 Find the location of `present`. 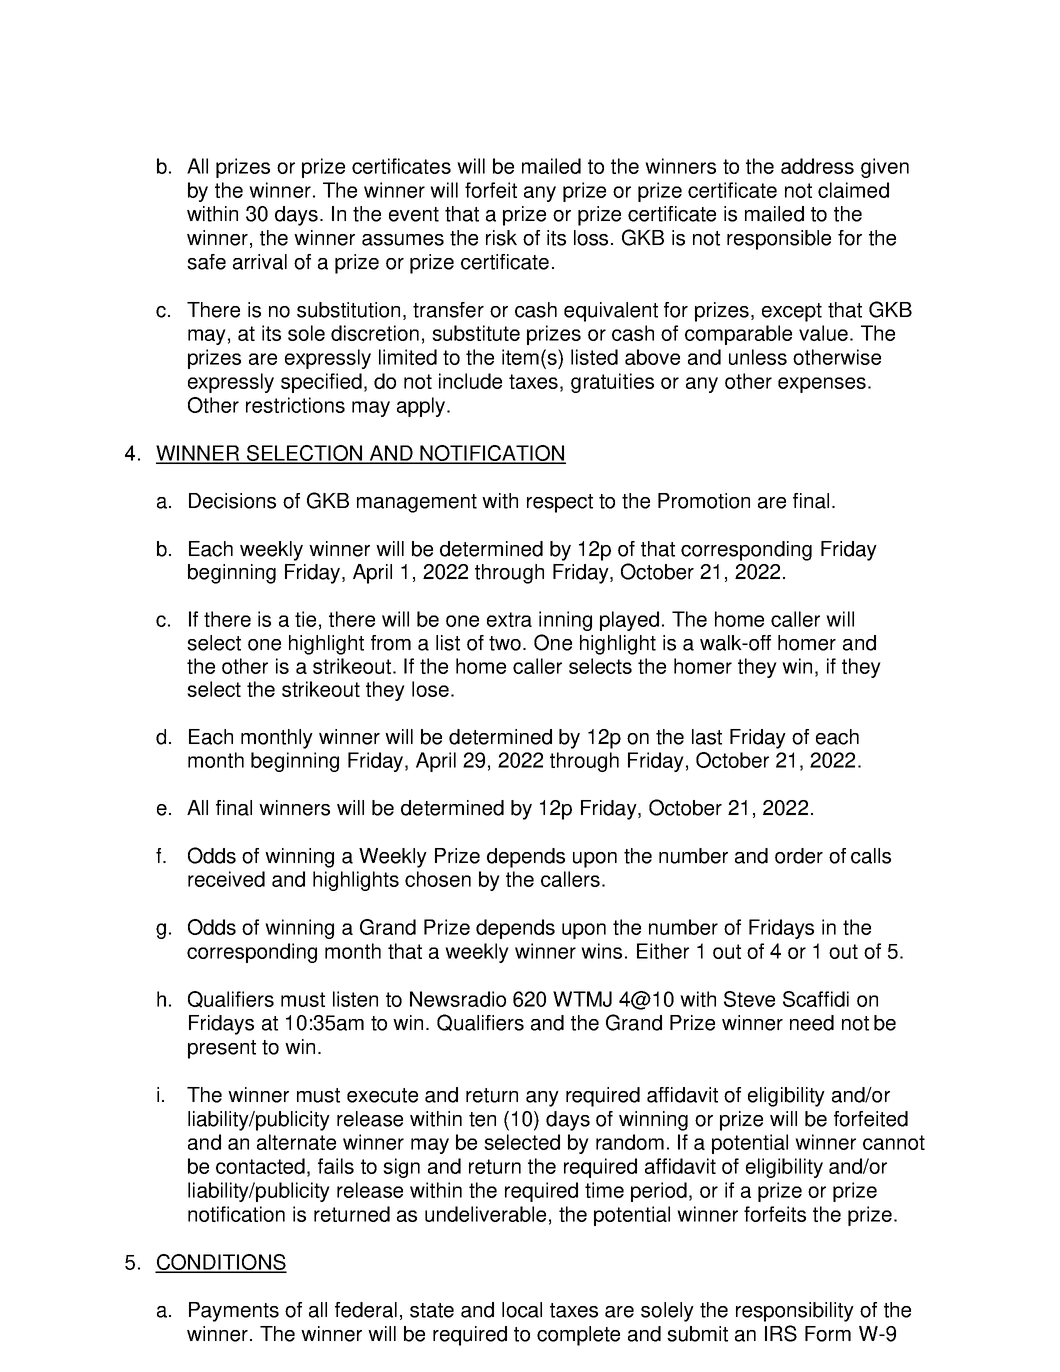

present is located at coordinates (222, 1049).
